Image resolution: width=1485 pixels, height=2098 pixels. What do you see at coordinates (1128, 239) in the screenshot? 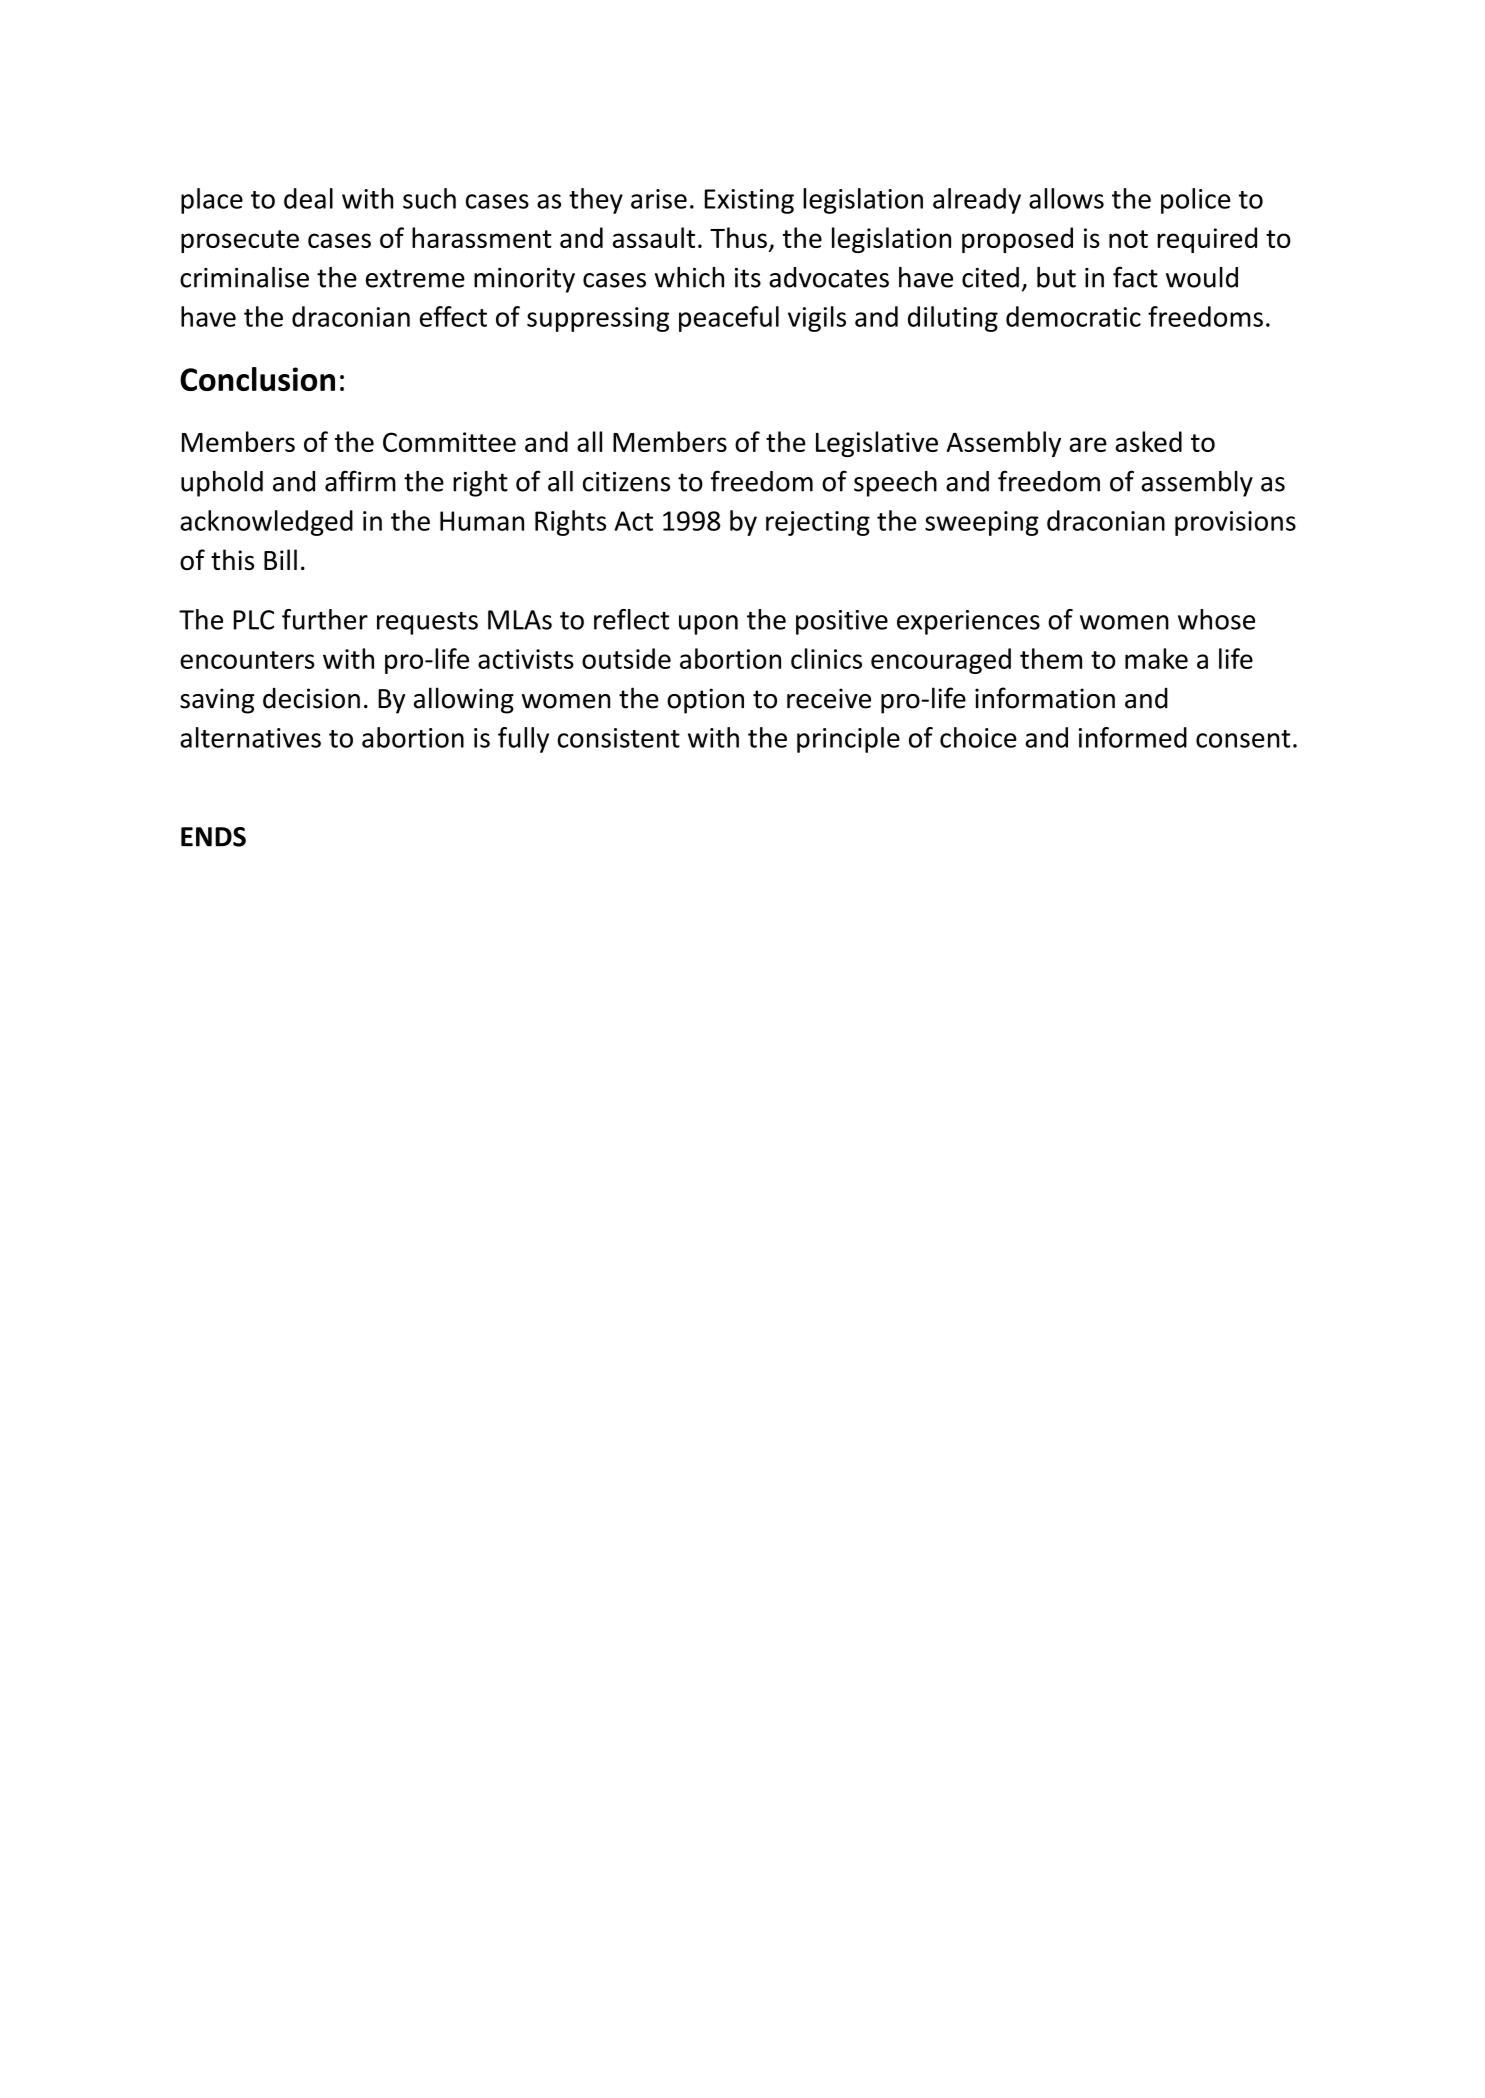
I see `not` at bounding box center [1128, 239].
